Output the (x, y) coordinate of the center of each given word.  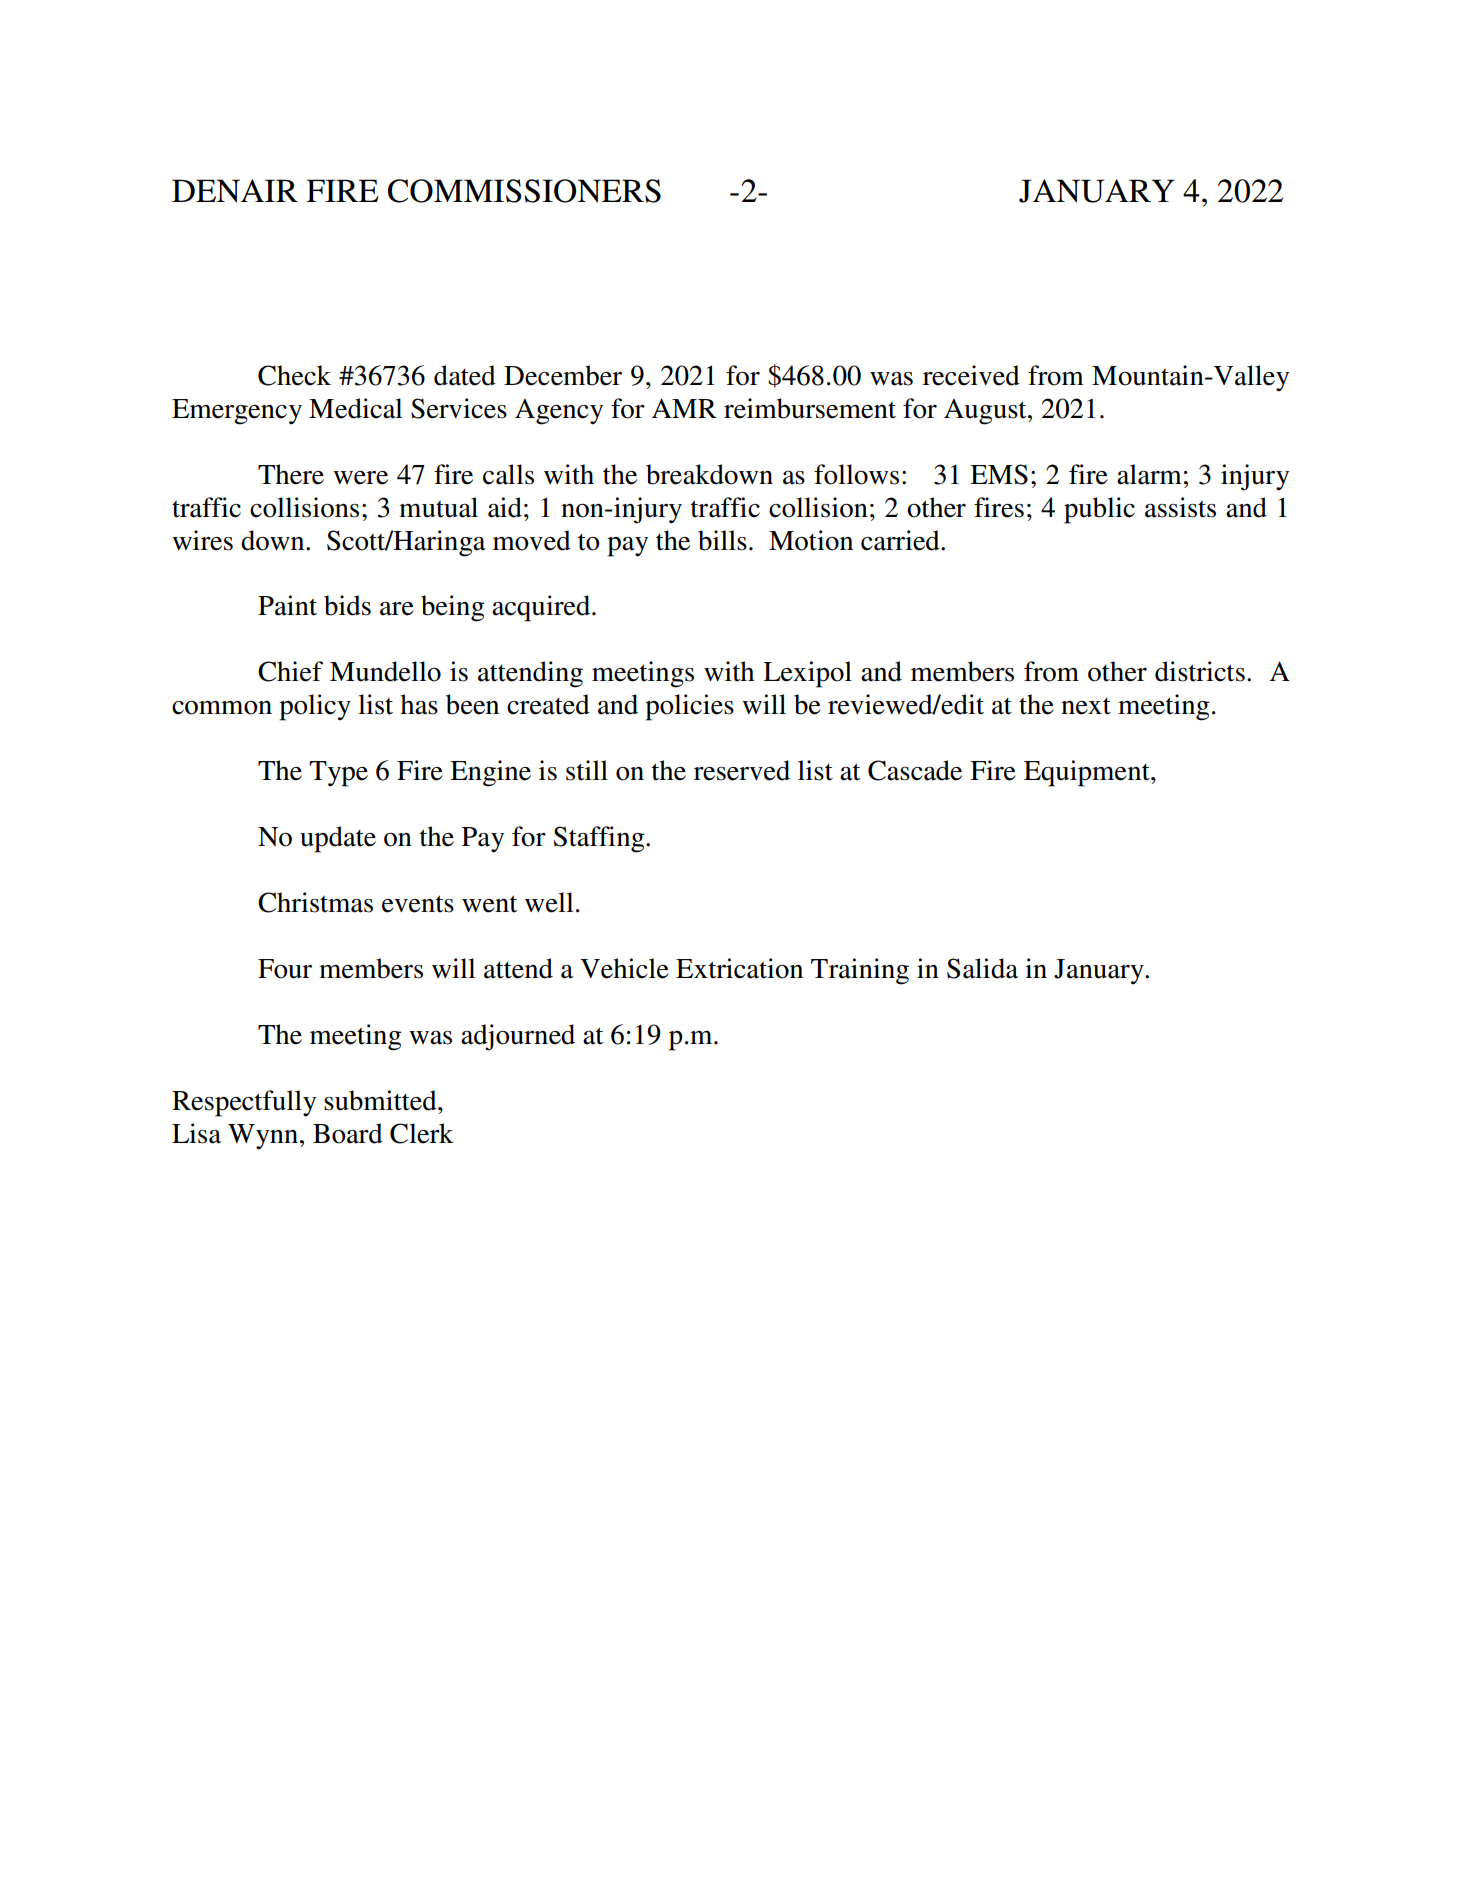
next (1086, 706)
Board (348, 1133)
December (563, 375)
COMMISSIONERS (524, 191)
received (971, 375)
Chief (290, 671)
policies (689, 707)
